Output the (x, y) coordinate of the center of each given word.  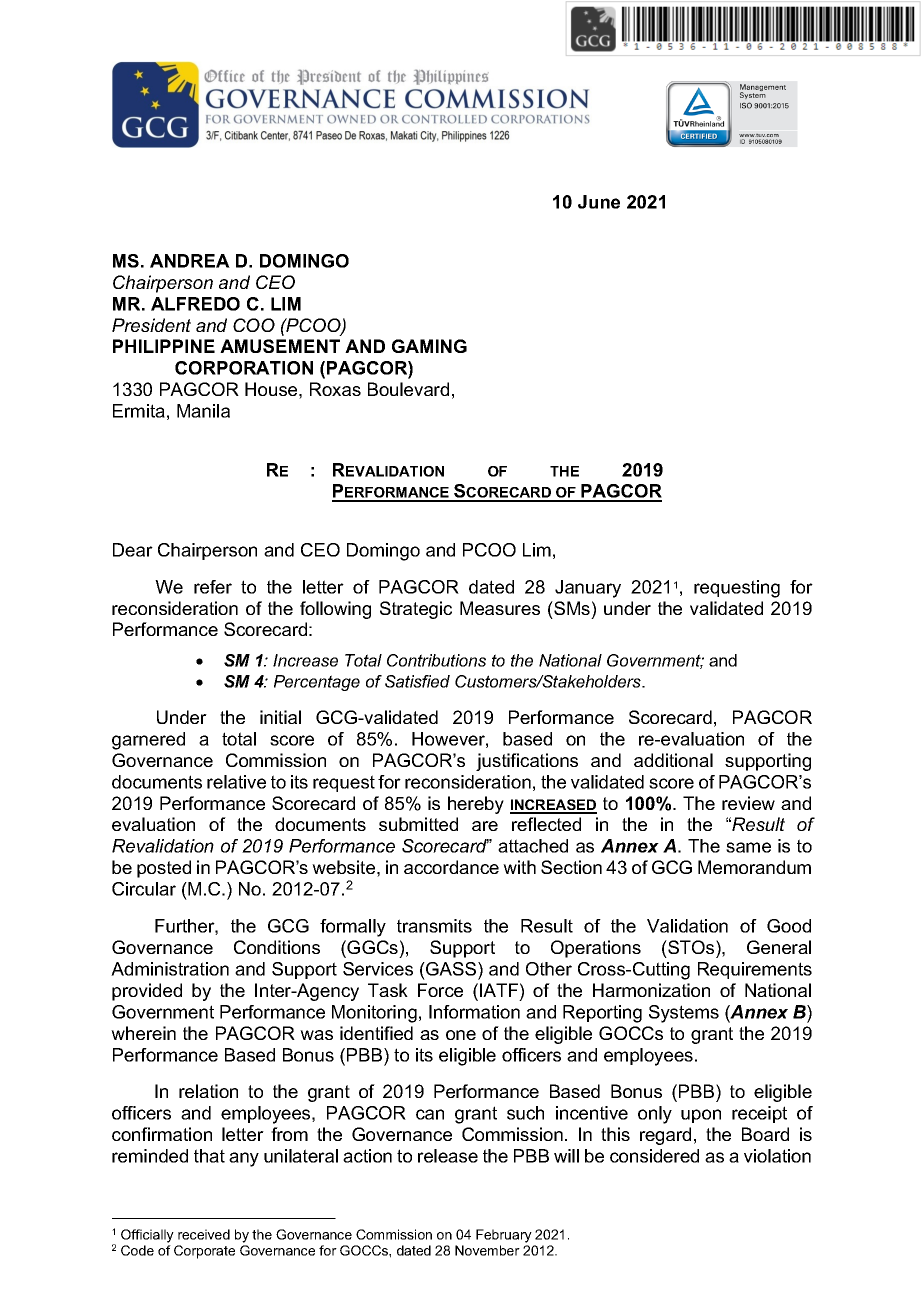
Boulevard (408, 389)
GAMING (429, 346)
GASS (451, 969)
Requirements (755, 970)
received (204, 1234)
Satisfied (417, 681)
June (599, 202)
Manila (203, 411)
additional (673, 760)
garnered (148, 741)
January (588, 589)
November (487, 1250)
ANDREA (190, 261)
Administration (170, 969)
